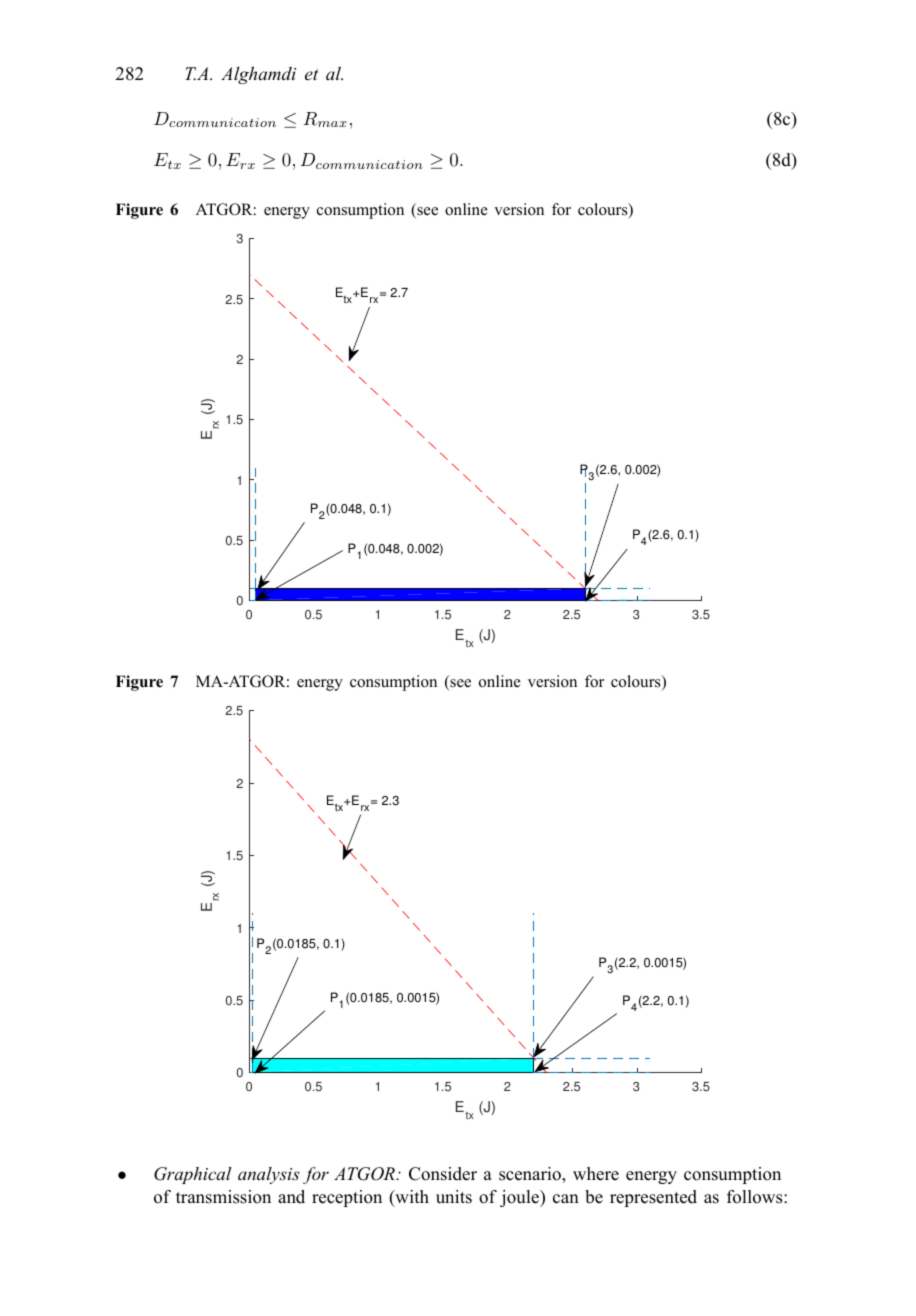 This screenshot has height=1316, width=916. What do you see at coordinates (223, 1197) in the screenshot?
I see `transmission` at bounding box center [223, 1197].
